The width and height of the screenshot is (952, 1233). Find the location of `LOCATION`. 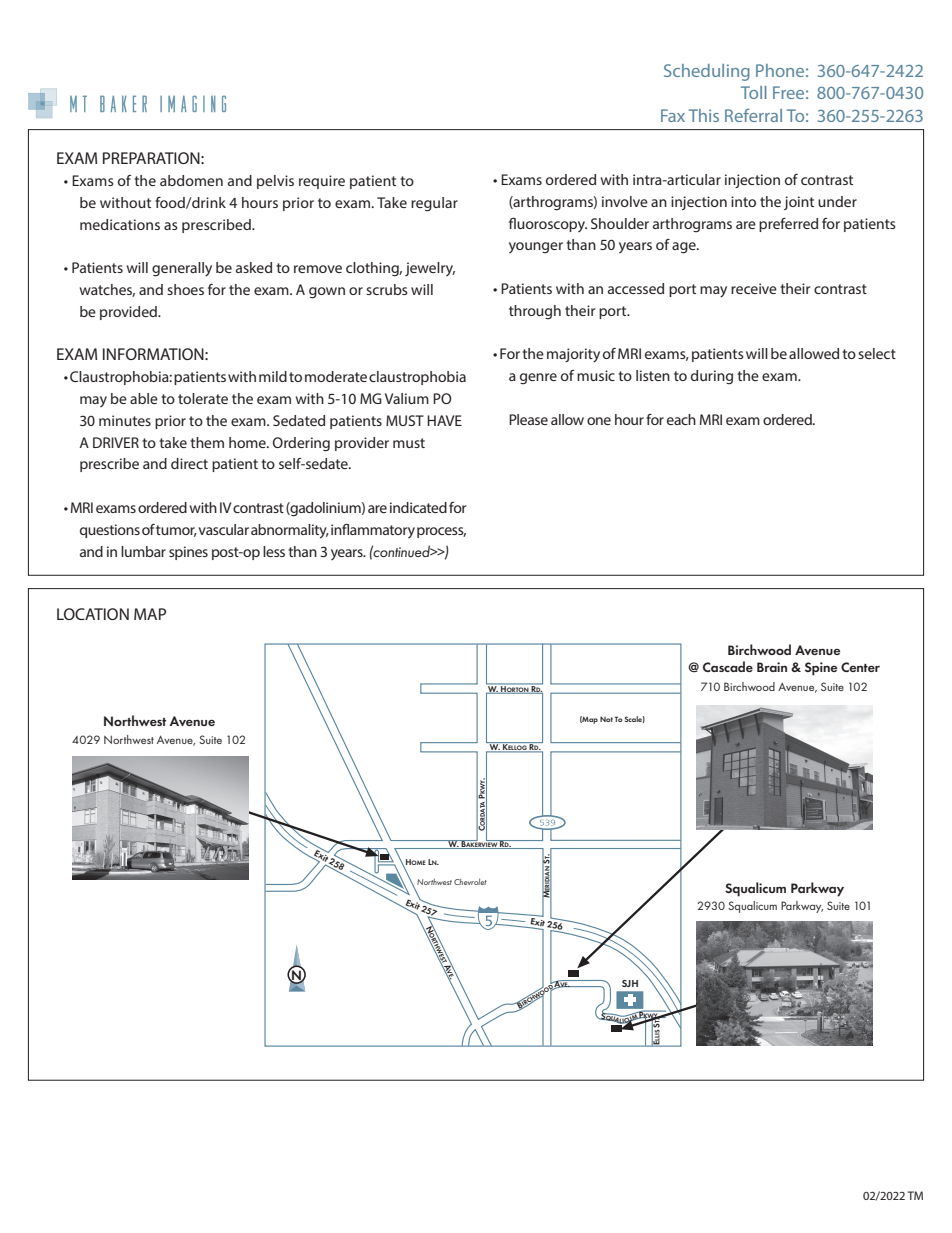

LOCATION is located at coordinates (93, 614).
